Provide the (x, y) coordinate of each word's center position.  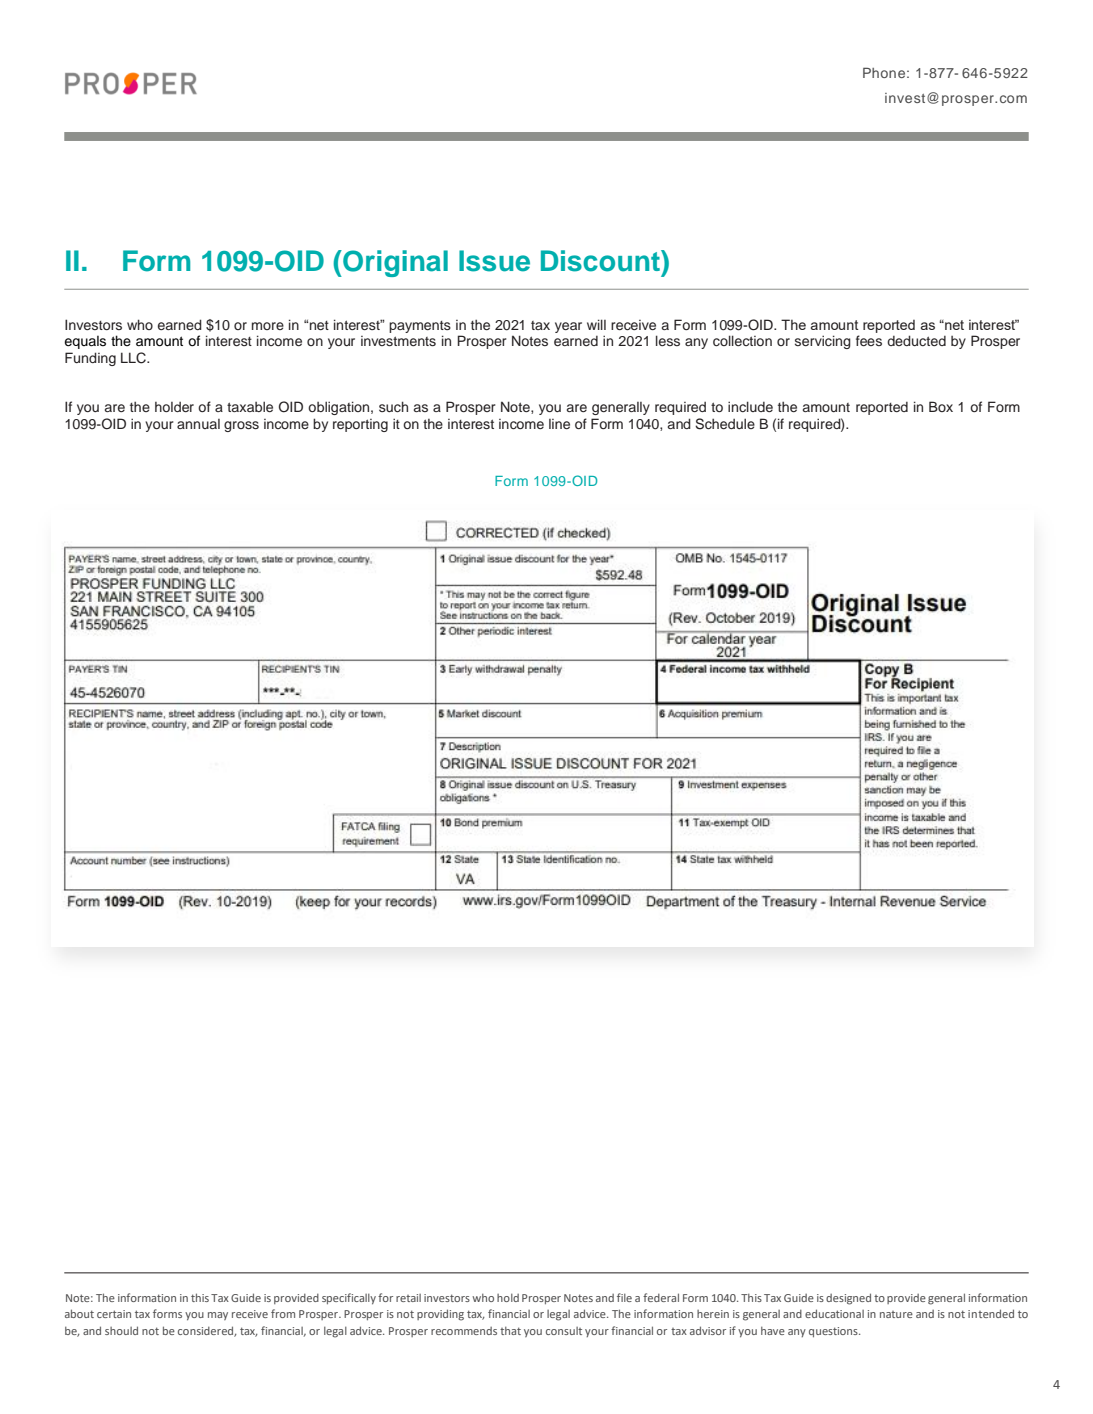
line (559, 424)
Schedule (725, 424)
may (218, 1316)
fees (869, 340)
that (510, 1331)
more (268, 326)
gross (241, 426)
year (568, 327)
